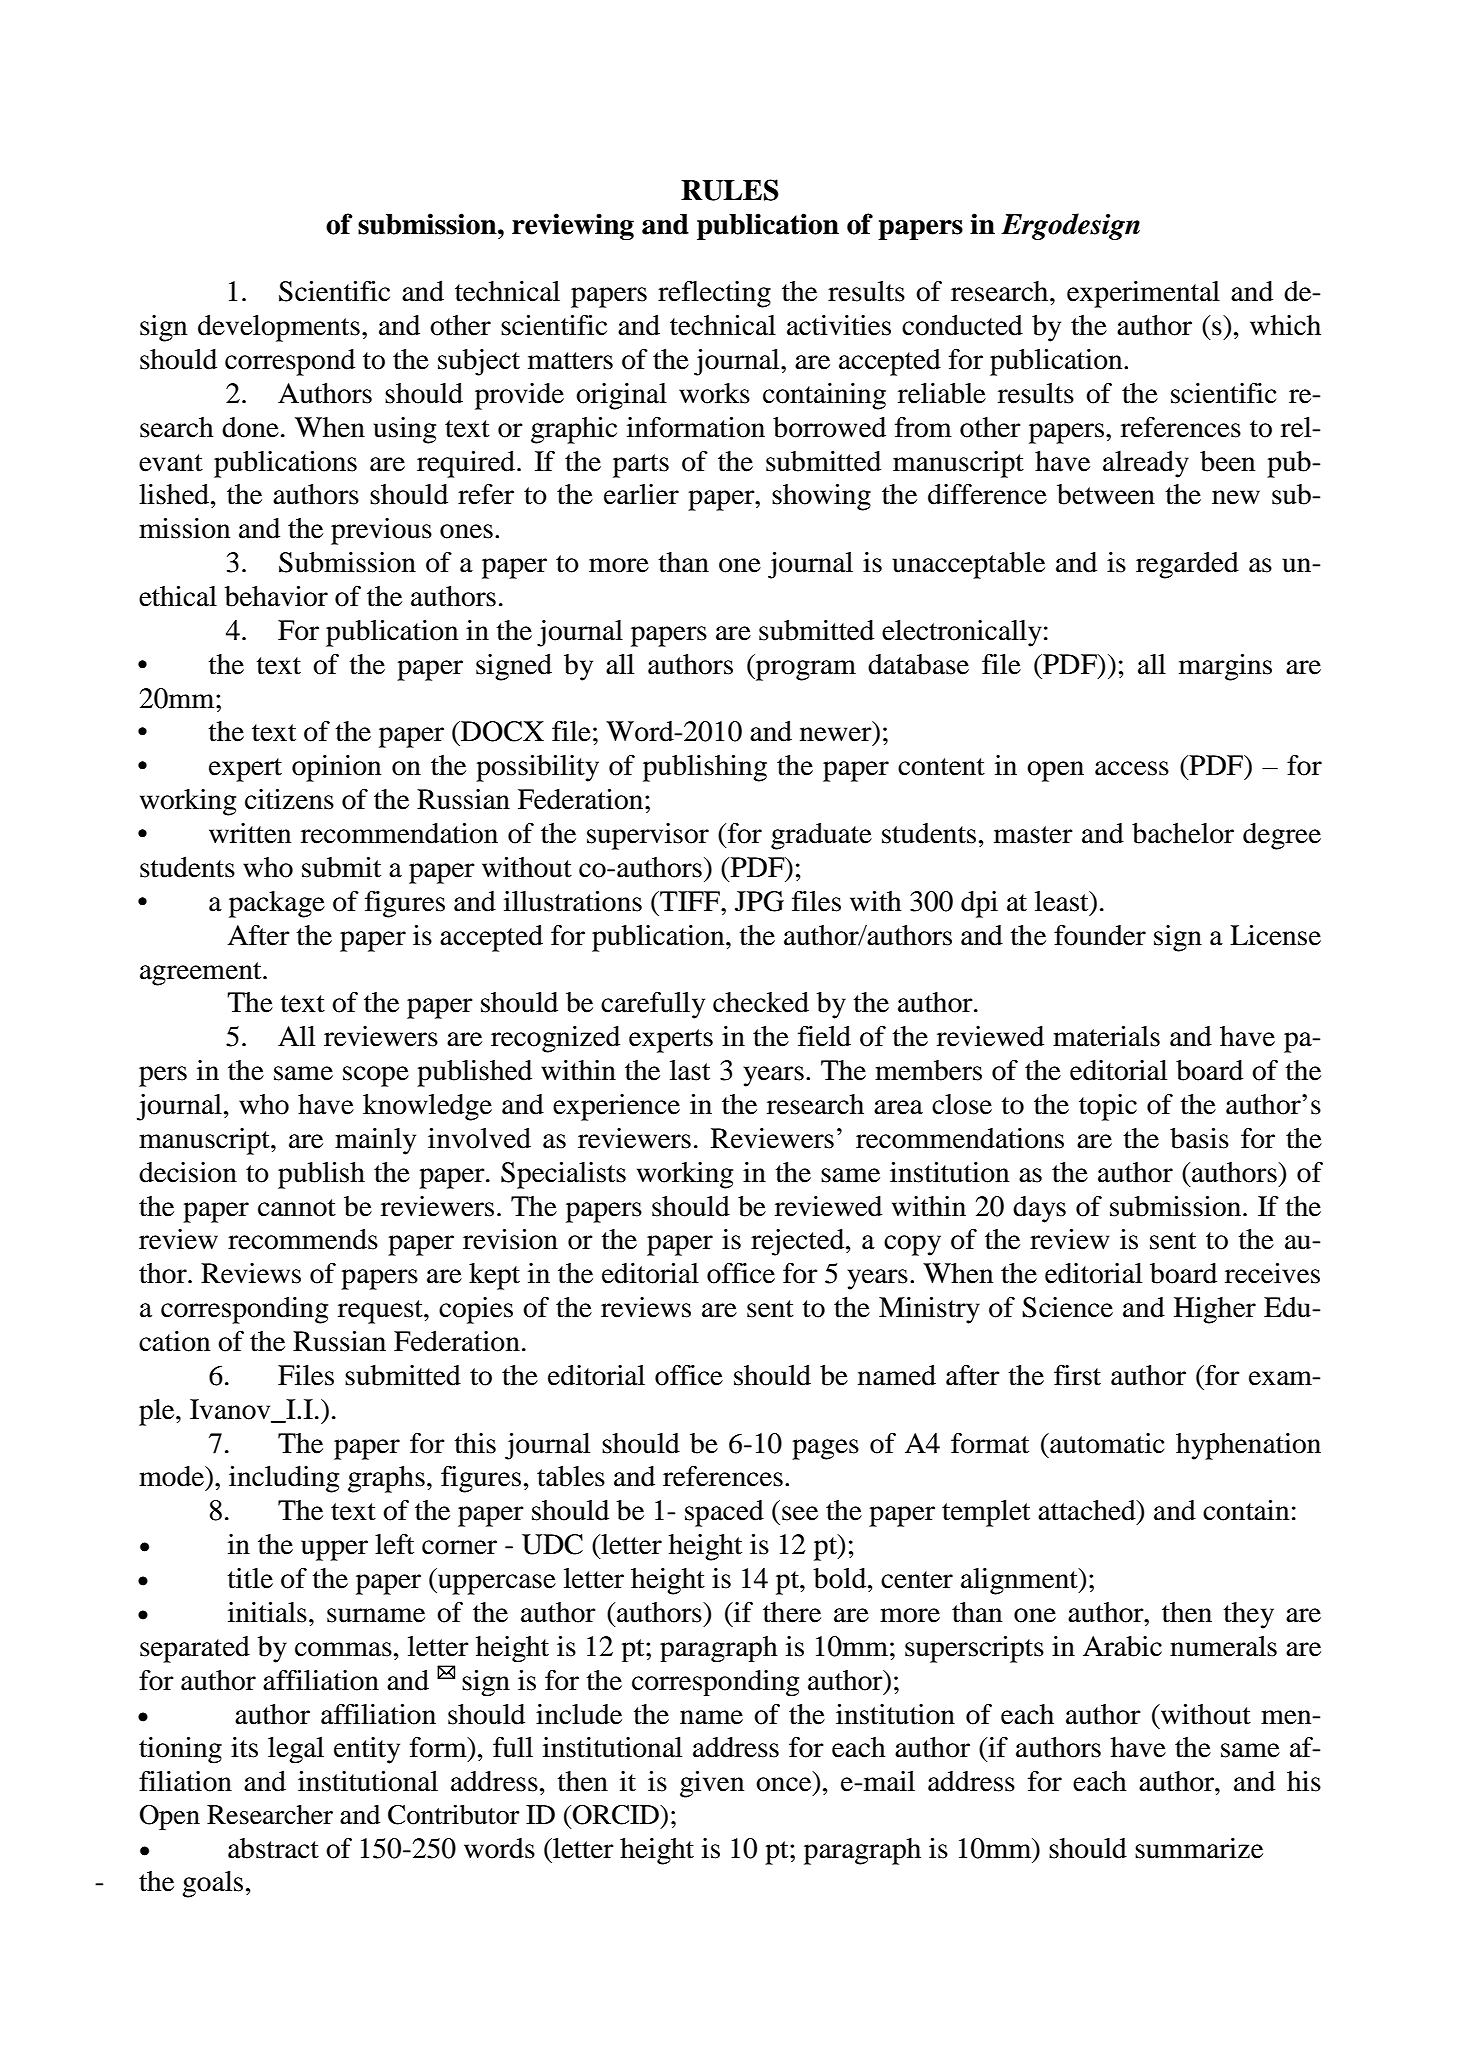 This screenshot has width=1461, height=2066. Describe the element at coordinates (1143, 294) in the screenshot. I see `experimental` at that location.
